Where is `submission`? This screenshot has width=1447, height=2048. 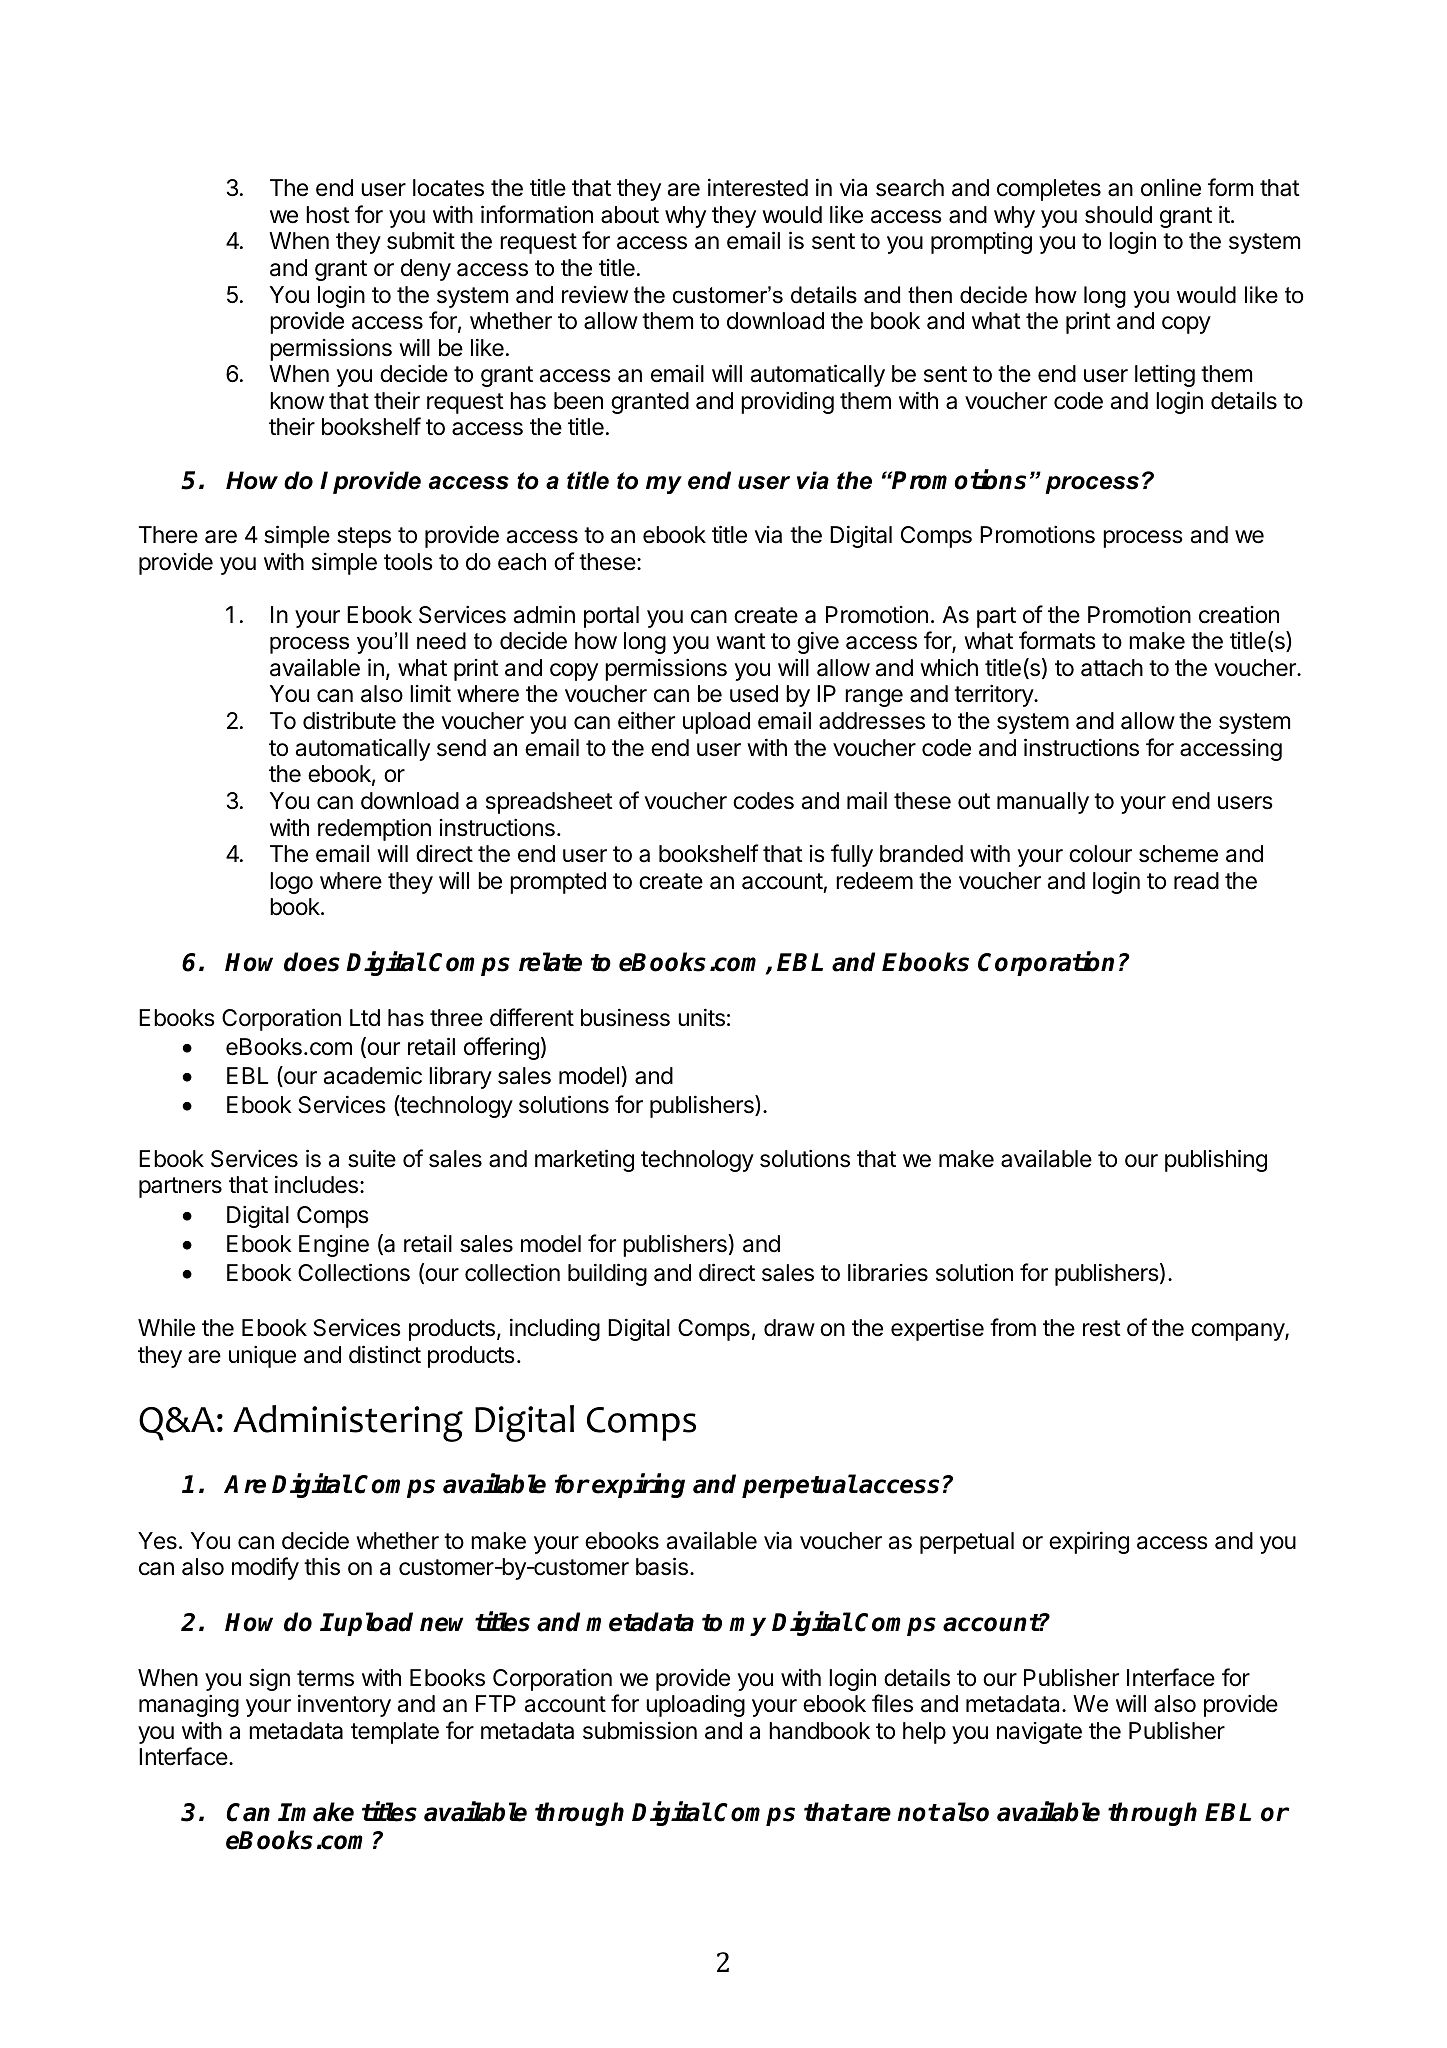
submission is located at coordinates (640, 1730).
